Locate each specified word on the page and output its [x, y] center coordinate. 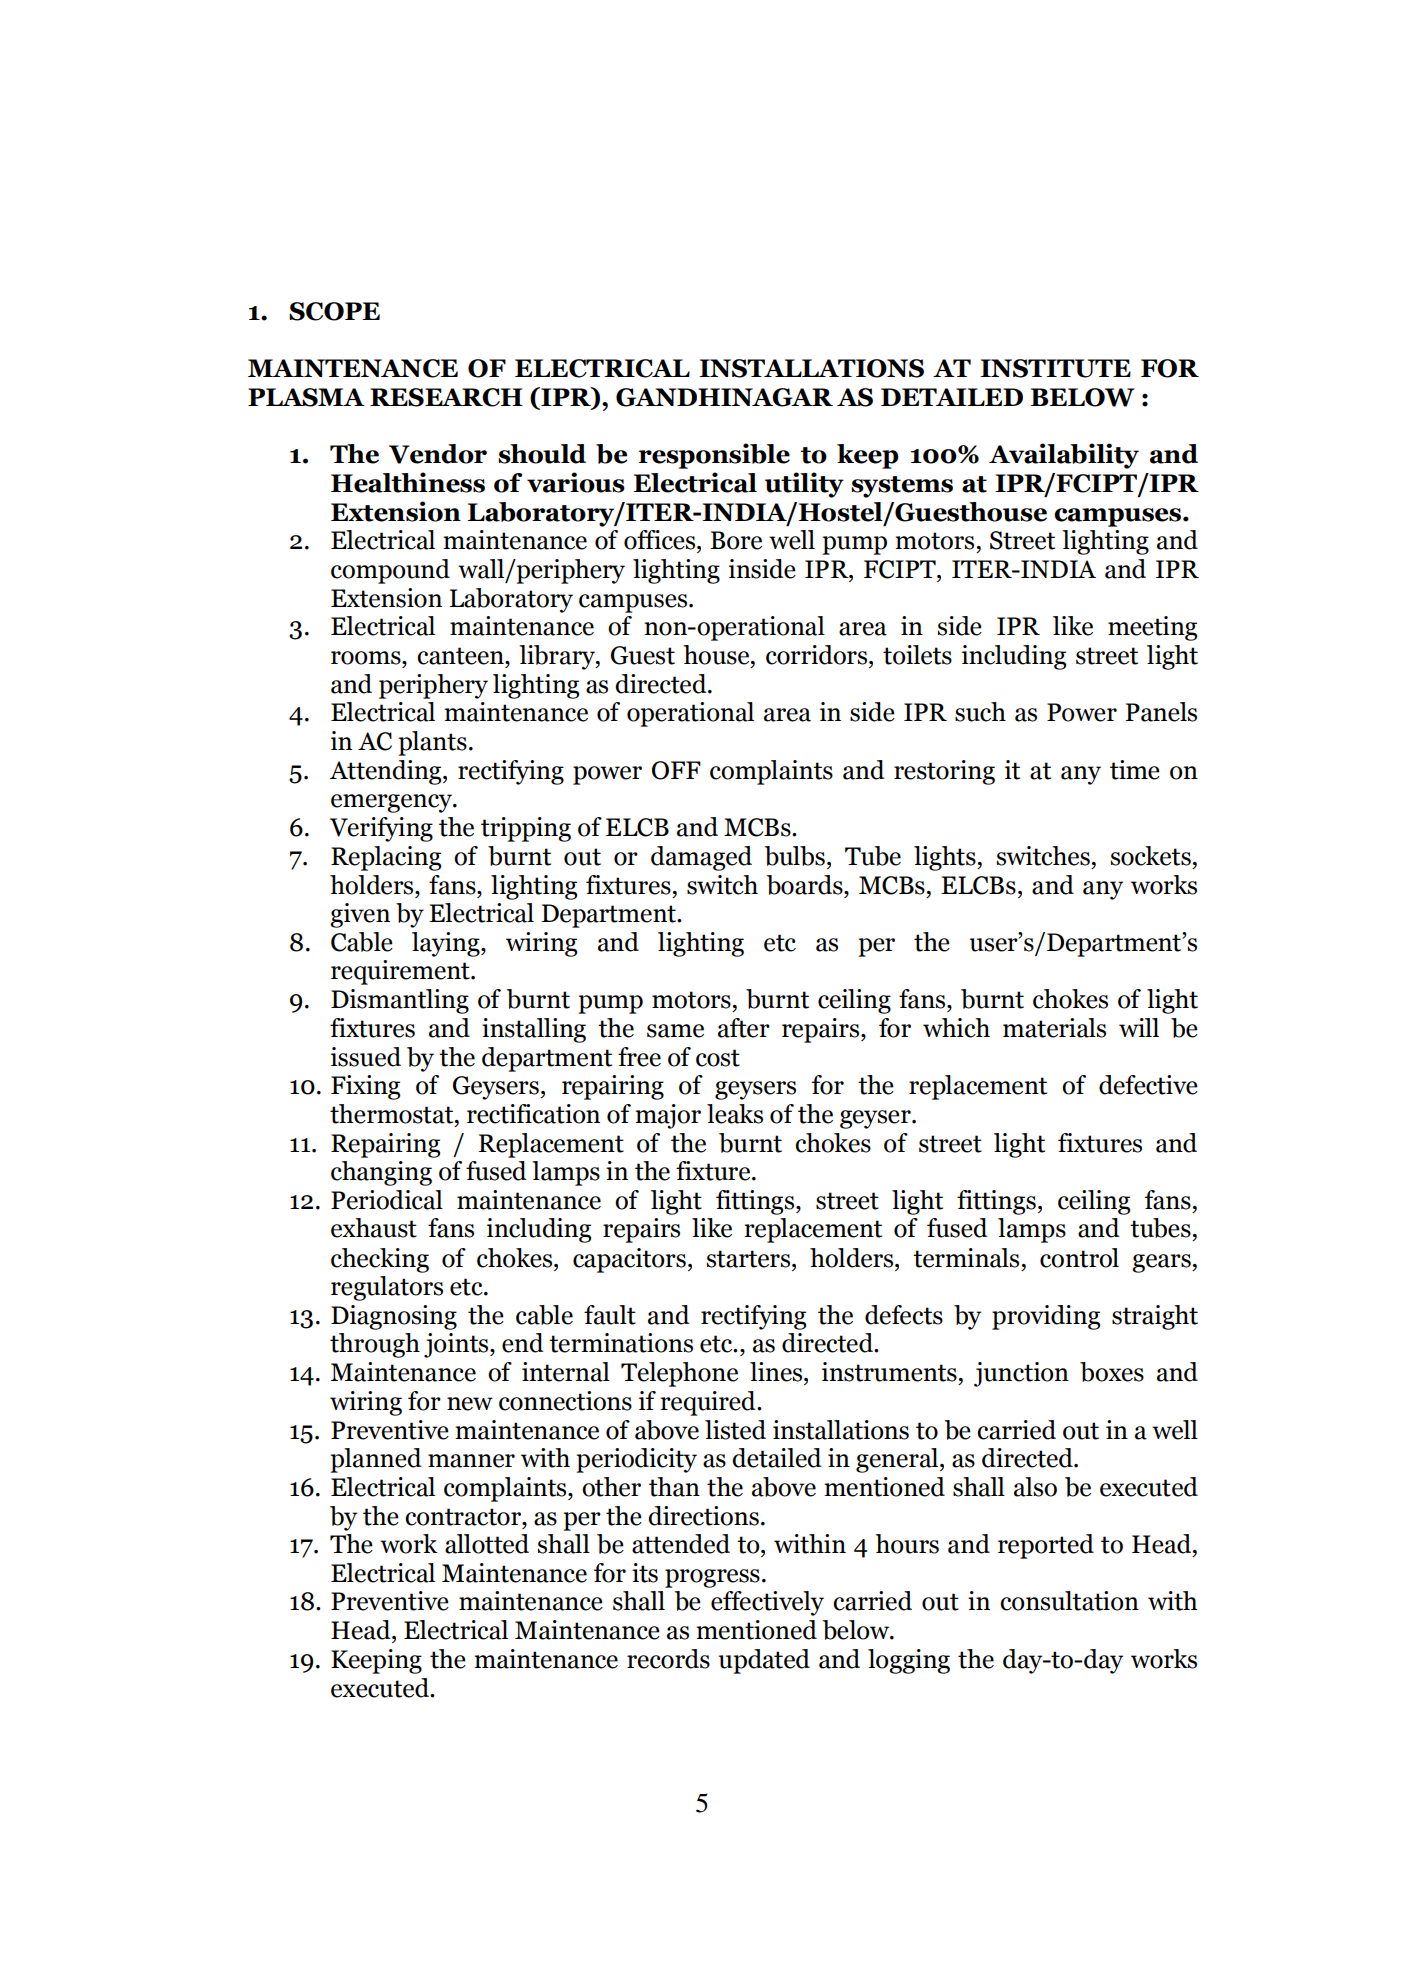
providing [1046, 1317]
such [980, 712]
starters [750, 1259]
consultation [1069, 1601]
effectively [767, 1603]
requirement [401, 972]
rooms [367, 658]
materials [1054, 1028]
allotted [487, 1544]
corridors [818, 655]
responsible [714, 456]
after [744, 1028]
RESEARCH [446, 397]
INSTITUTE [1055, 368]
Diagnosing [394, 1317]
